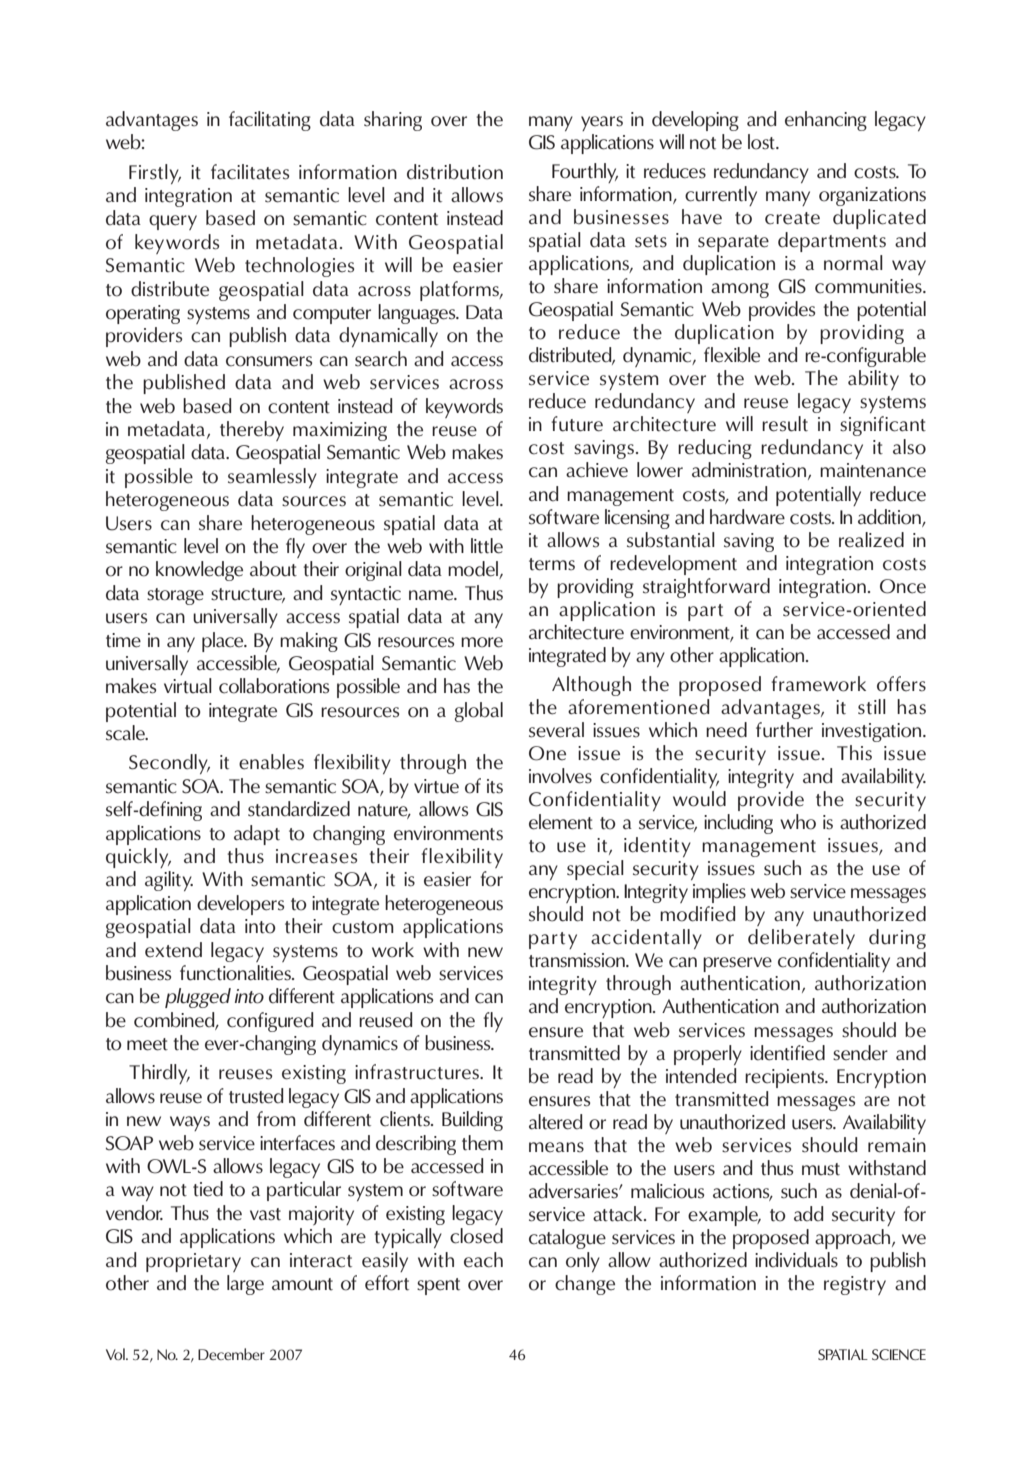  I want to click on December, so click(231, 1354).
